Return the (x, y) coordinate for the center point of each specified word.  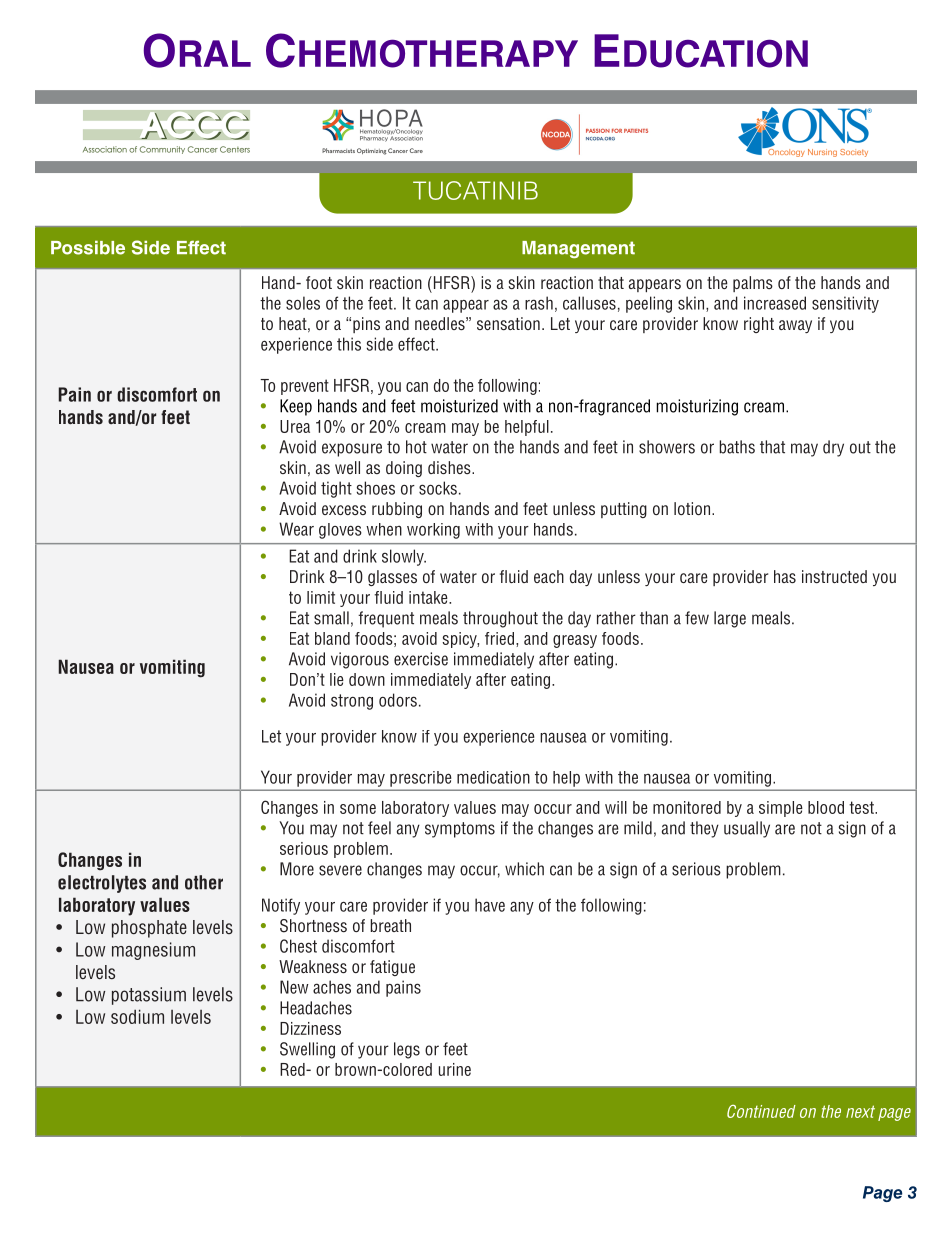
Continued (761, 1111)
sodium (137, 1016)
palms (753, 284)
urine (455, 1069)
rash (539, 303)
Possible (88, 248)
